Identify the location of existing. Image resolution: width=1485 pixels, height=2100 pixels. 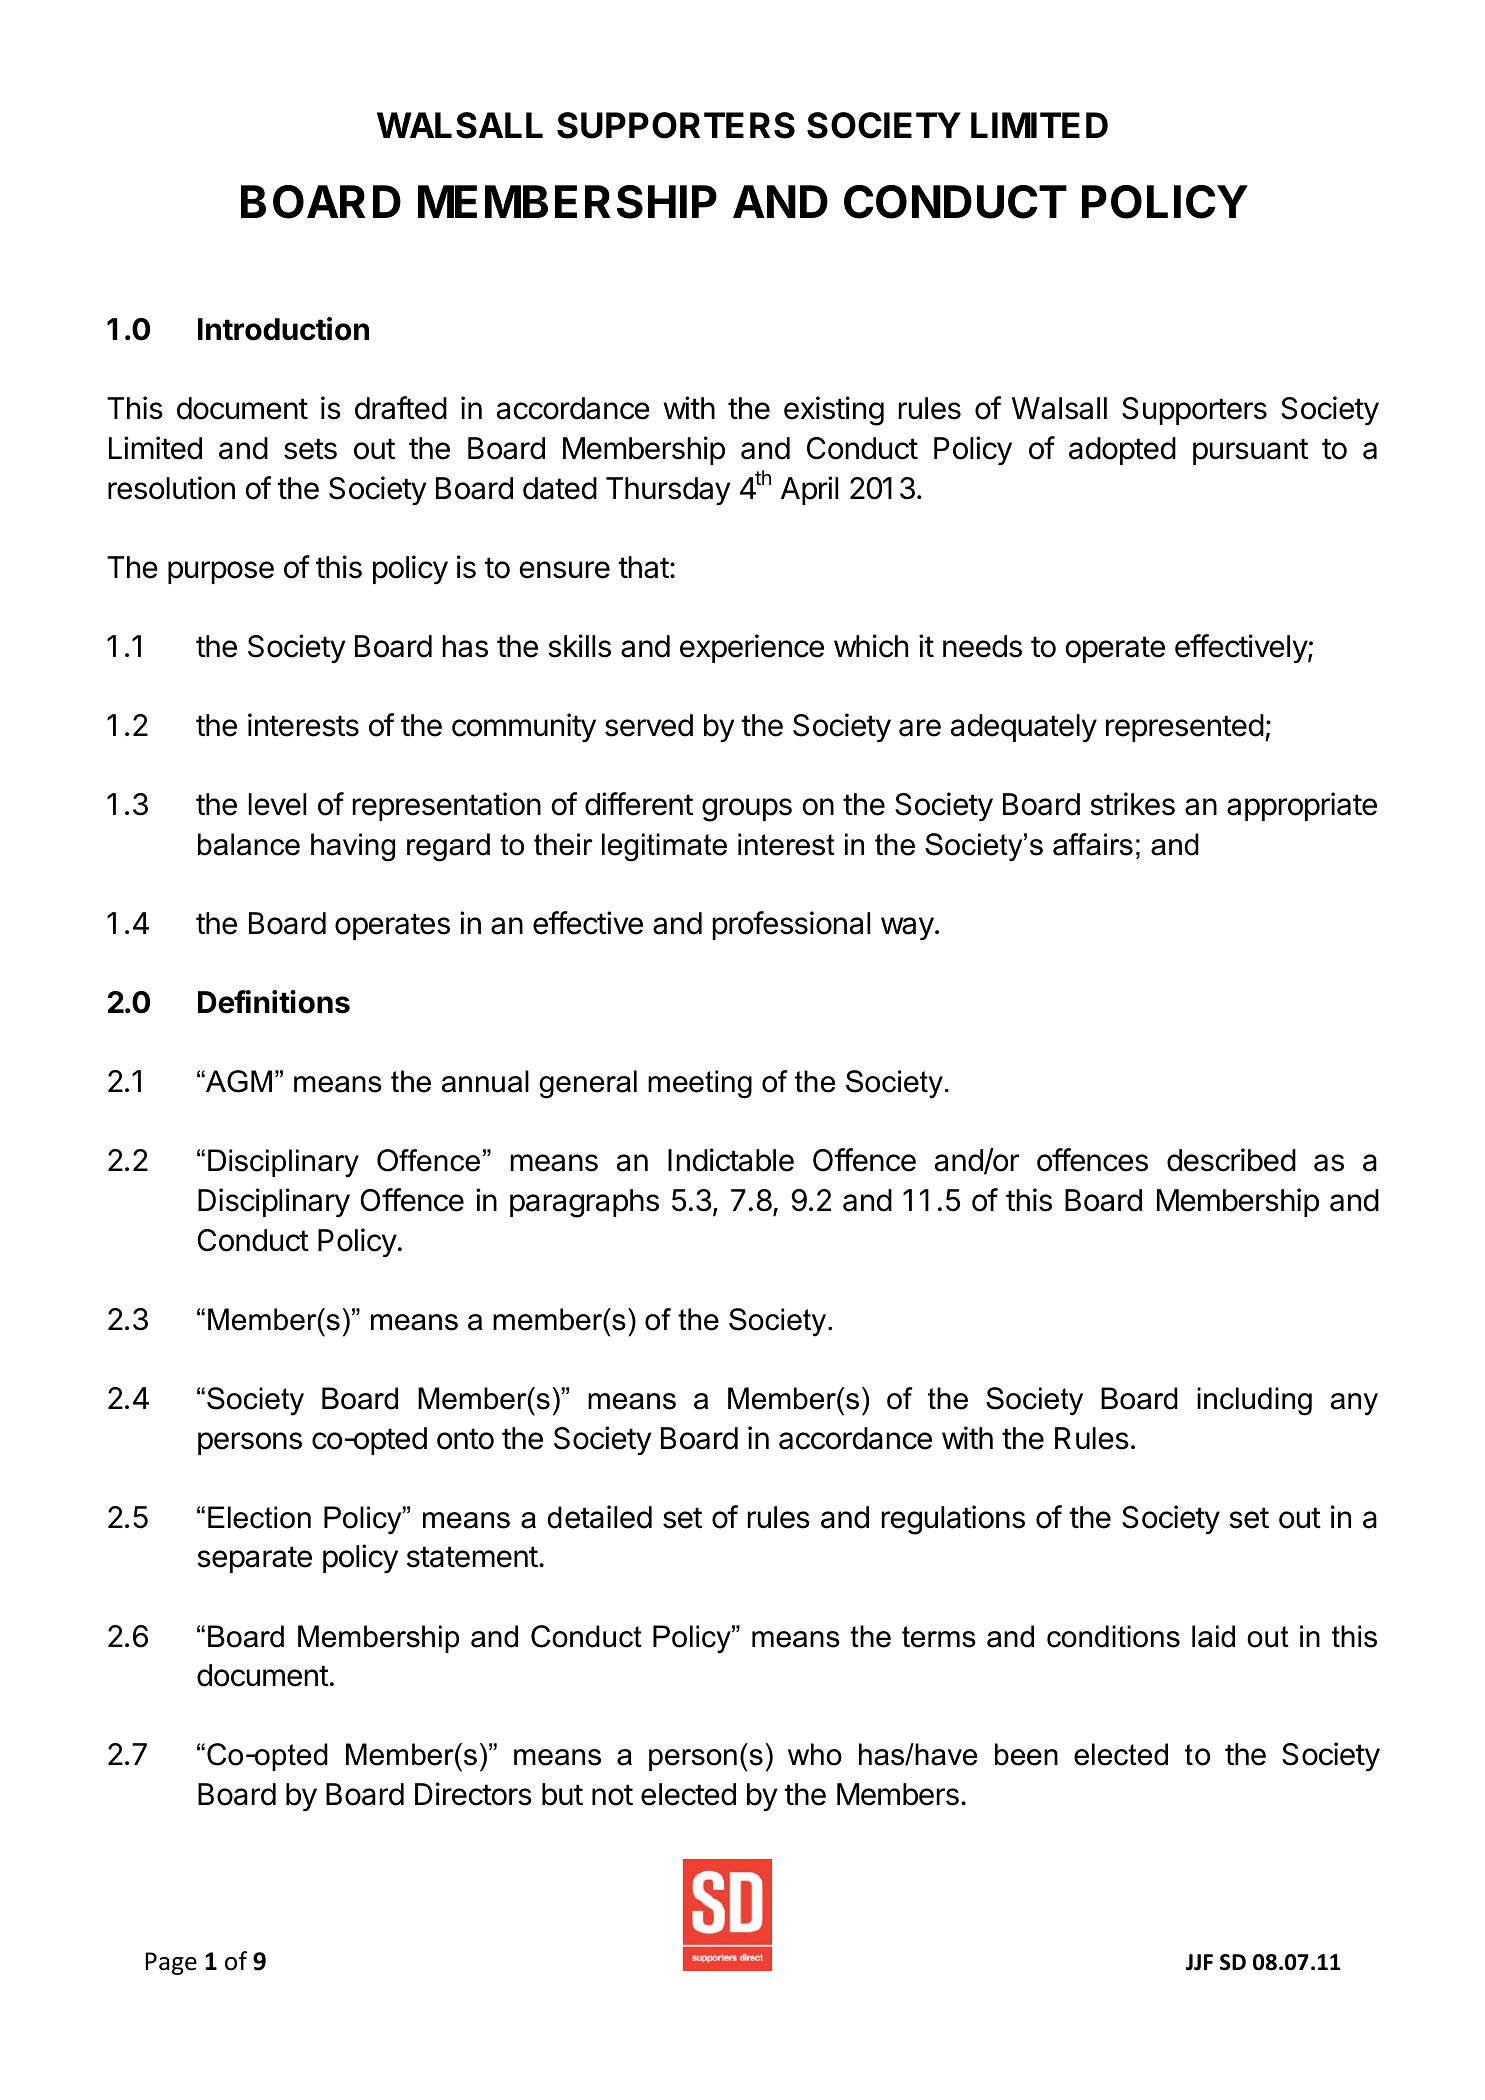
(834, 411).
